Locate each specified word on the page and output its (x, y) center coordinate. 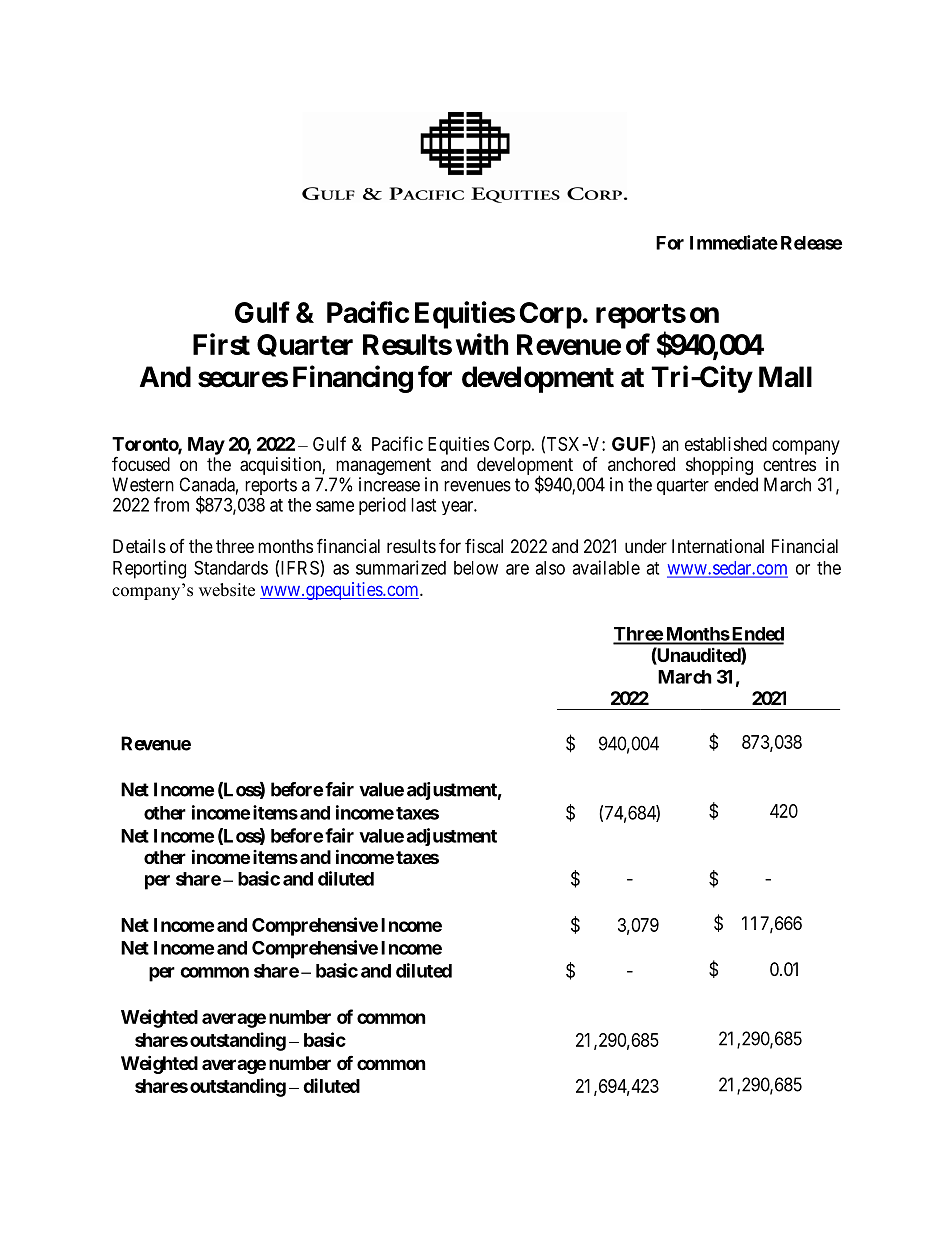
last (423, 505)
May (206, 446)
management (382, 468)
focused (141, 463)
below (476, 568)
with (482, 344)
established (726, 444)
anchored (641, 464)
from (171, 504)
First (221, 344)
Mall (785, 377)
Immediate (734, 242)
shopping (719, 467)
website (227, 590)
